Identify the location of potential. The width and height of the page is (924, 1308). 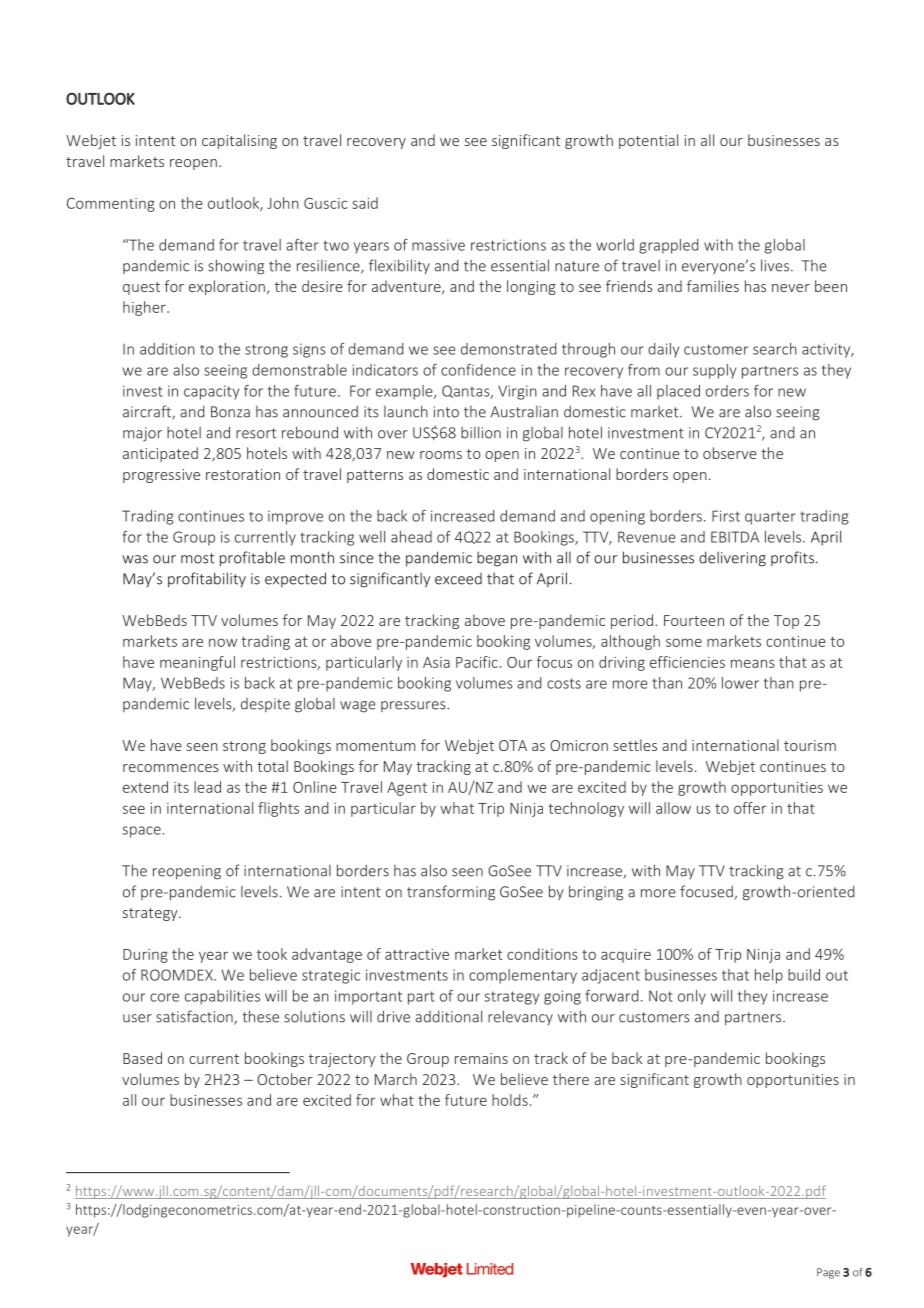
(648, 141).
